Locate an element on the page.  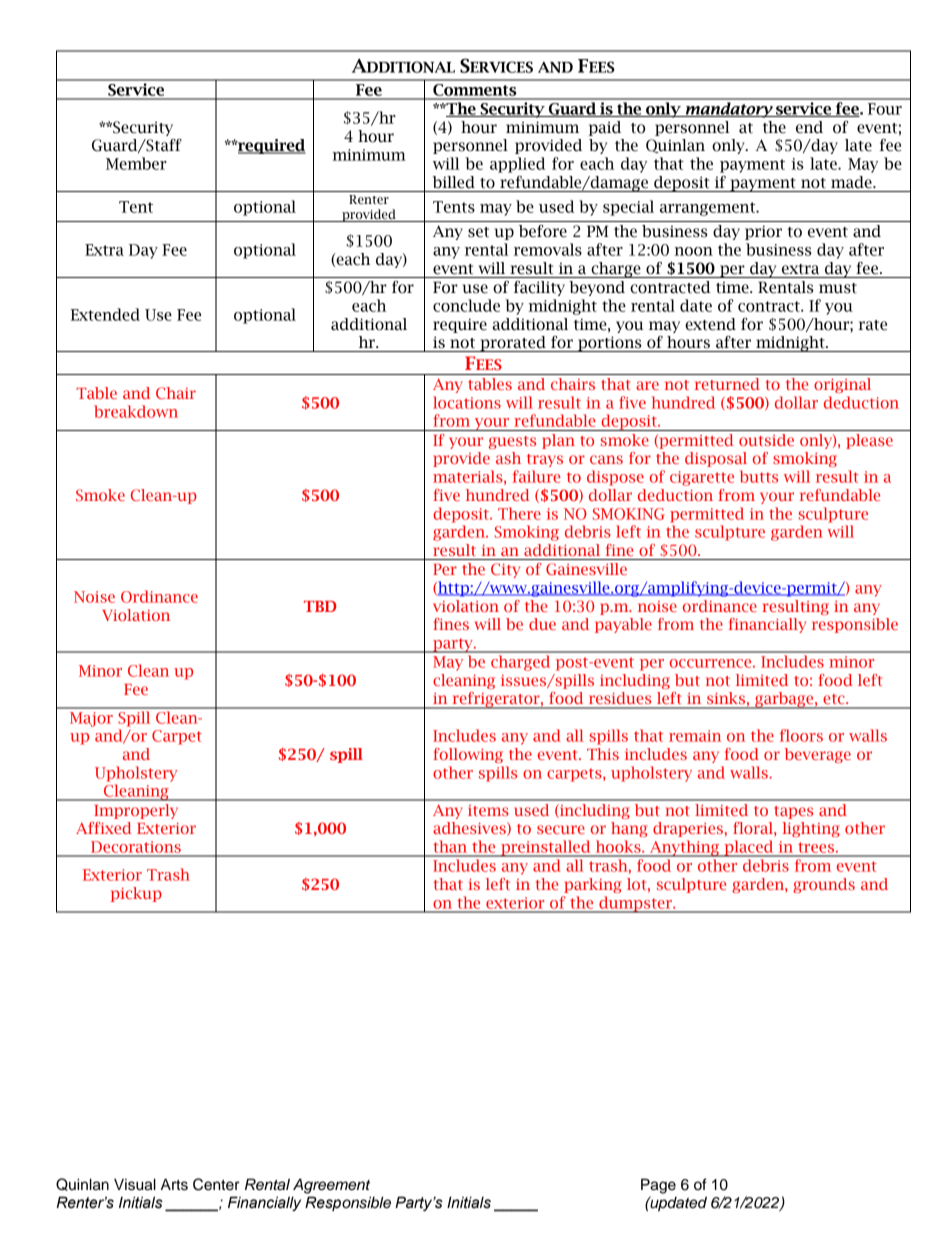
Agreement is located at coordinates (331, 1186).
